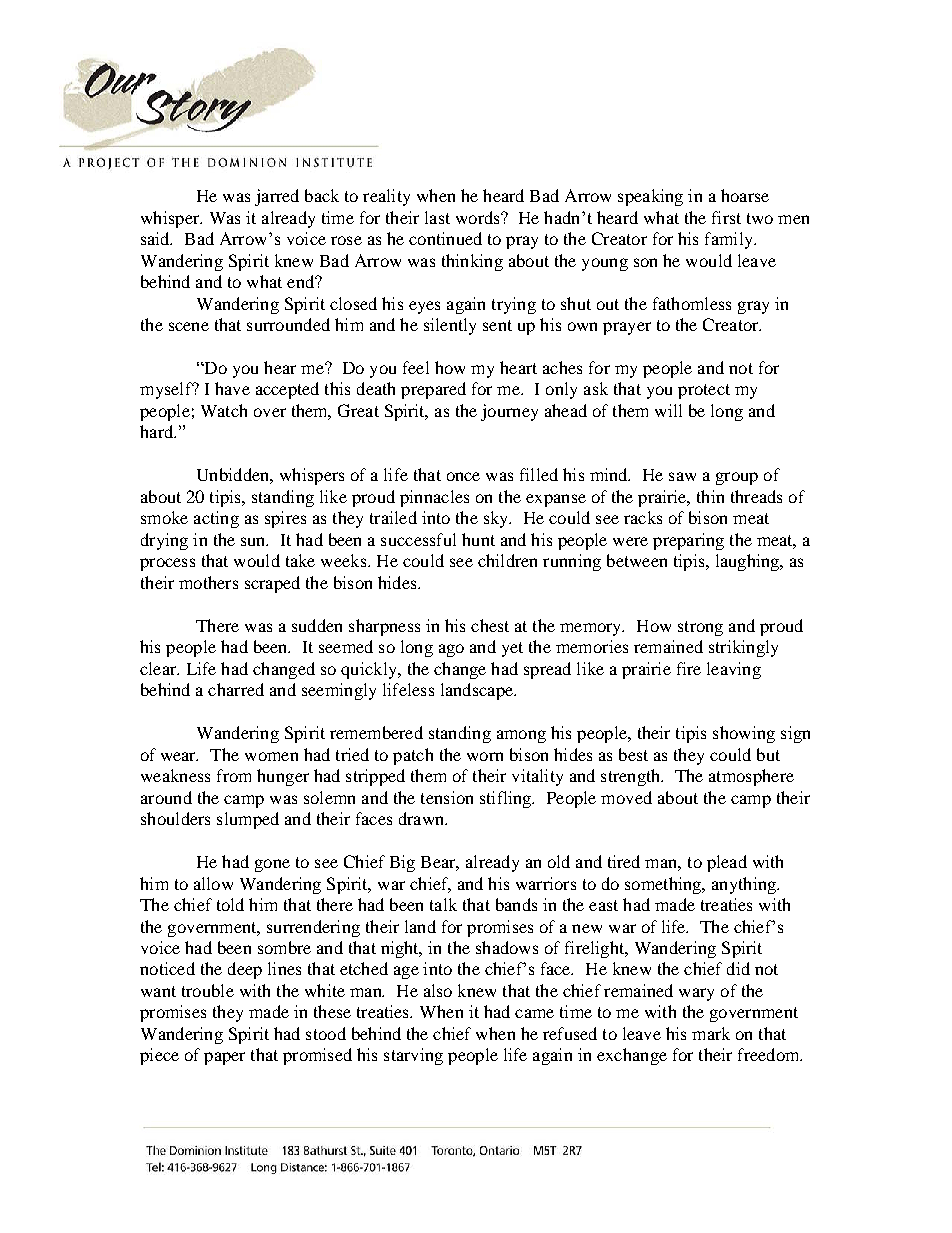 This screenshot has width=952, height=1233. Describe the element at coordinates (224, 410) in the screenshot. I see `Watch` at that location.
